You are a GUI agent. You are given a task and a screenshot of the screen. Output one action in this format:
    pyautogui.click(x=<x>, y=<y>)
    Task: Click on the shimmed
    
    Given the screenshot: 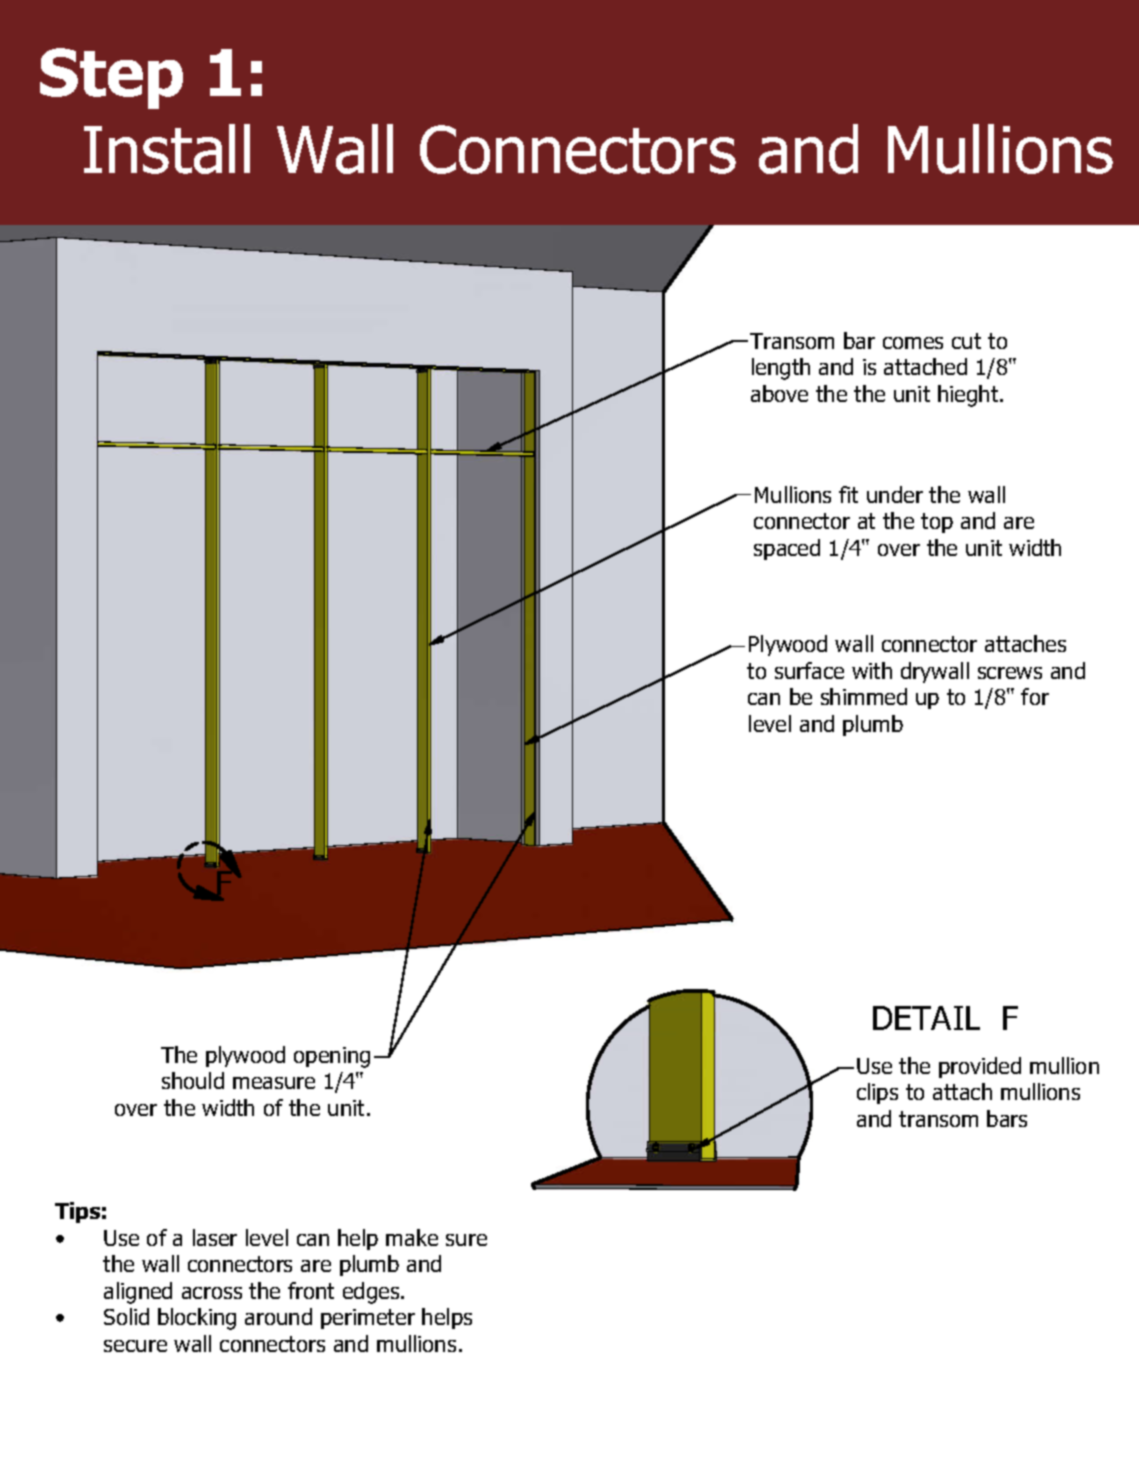 What is the action you would take?
    pyautogui.click(x=864, y=696)
